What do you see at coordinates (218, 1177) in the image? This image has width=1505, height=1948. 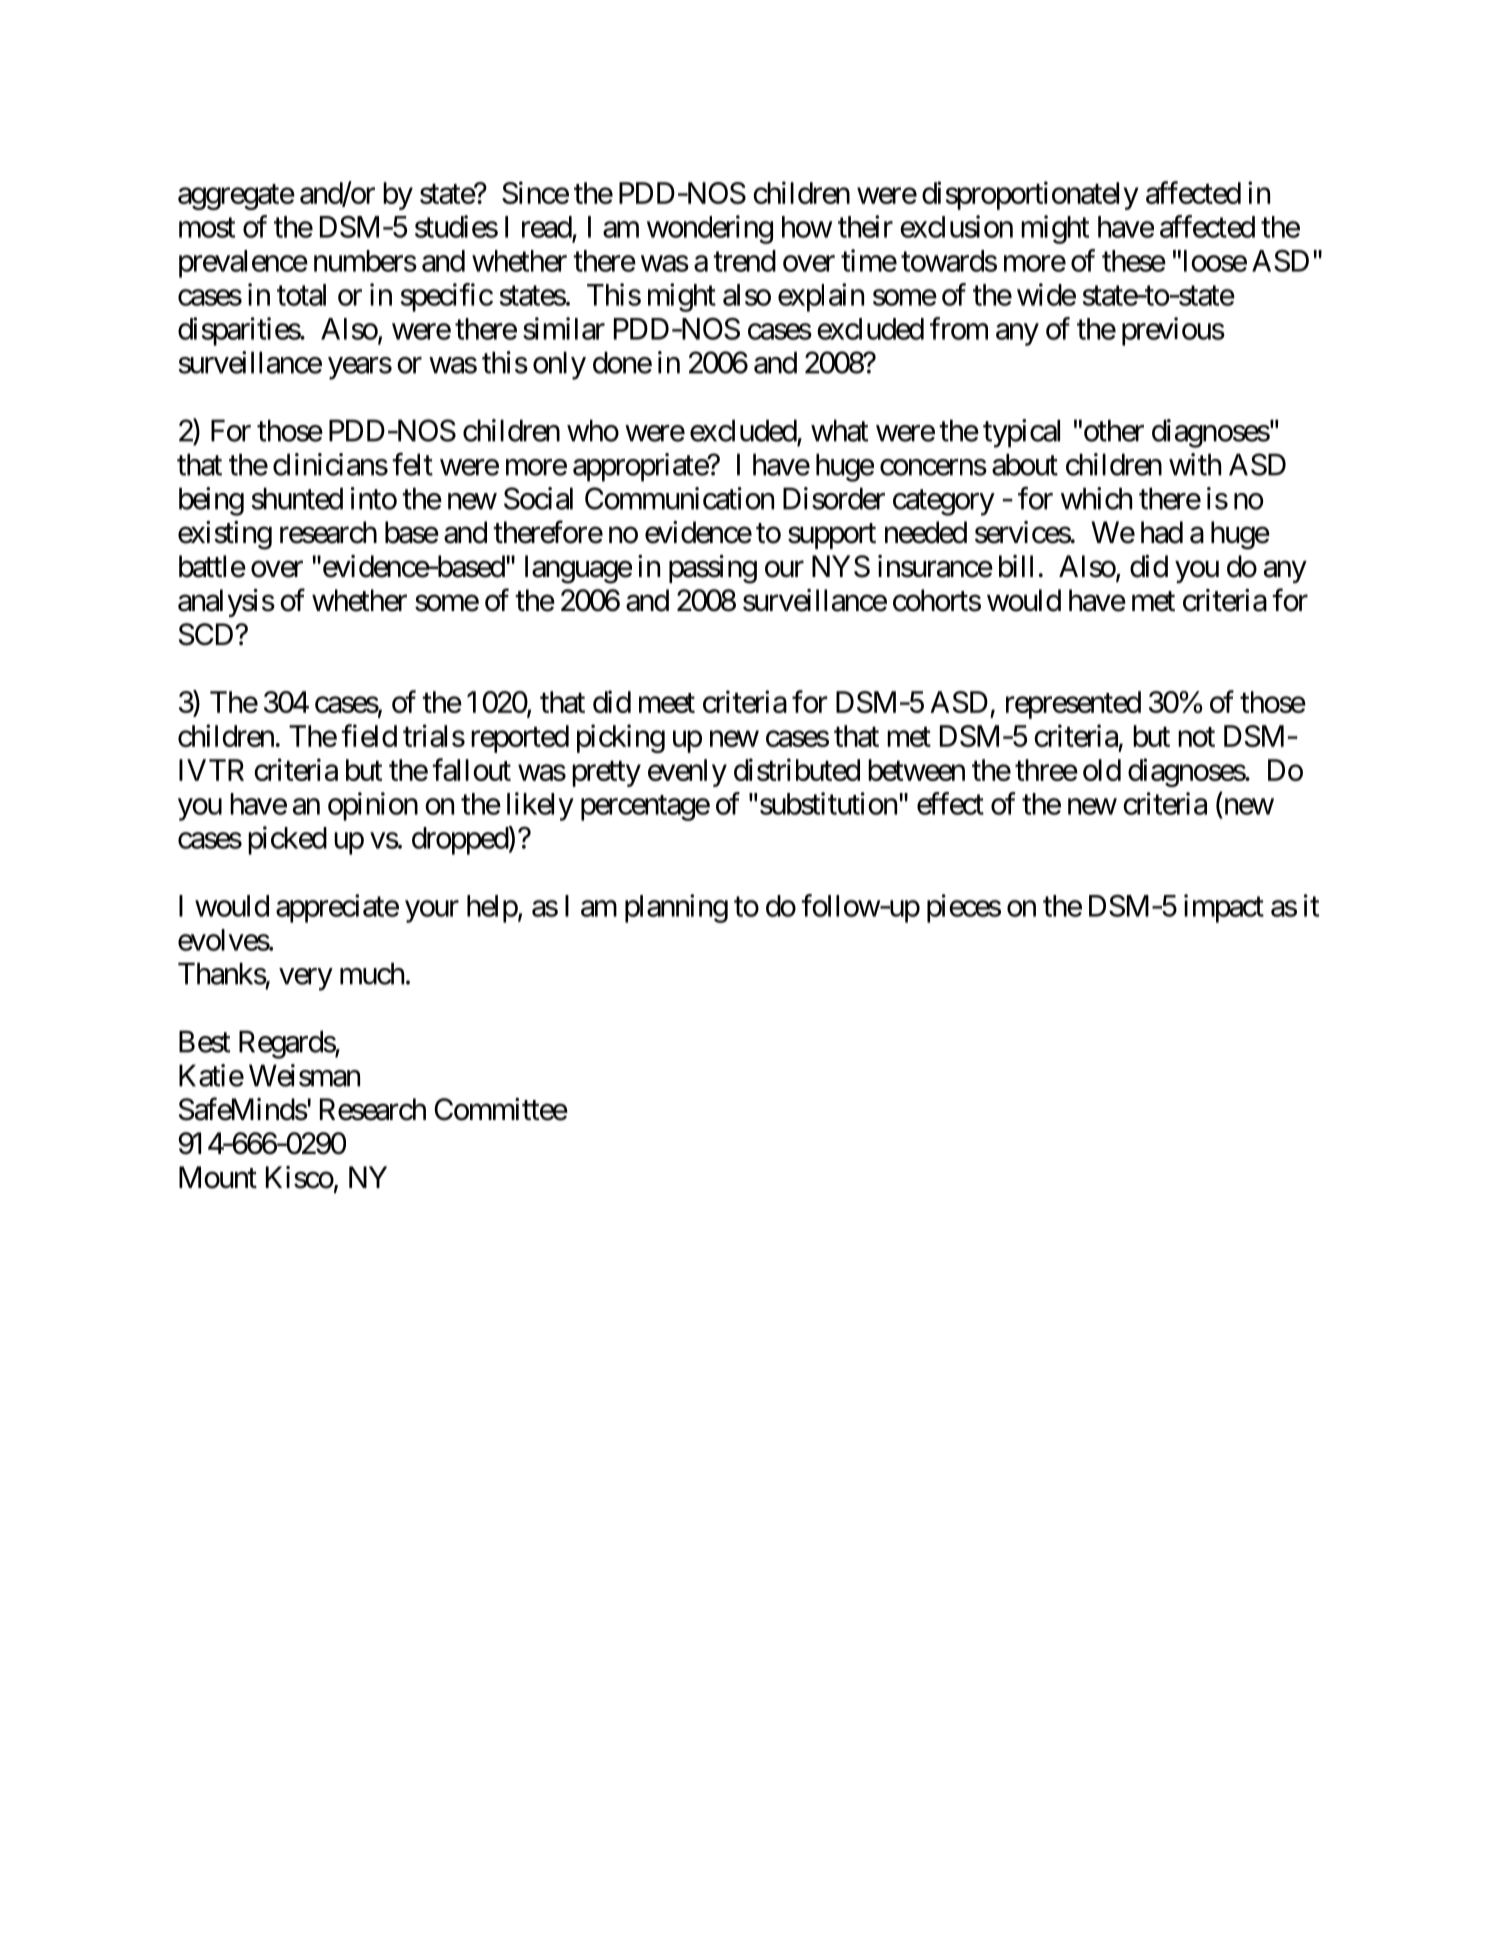 I see `Mount` at bounding box center [218, 1177].
